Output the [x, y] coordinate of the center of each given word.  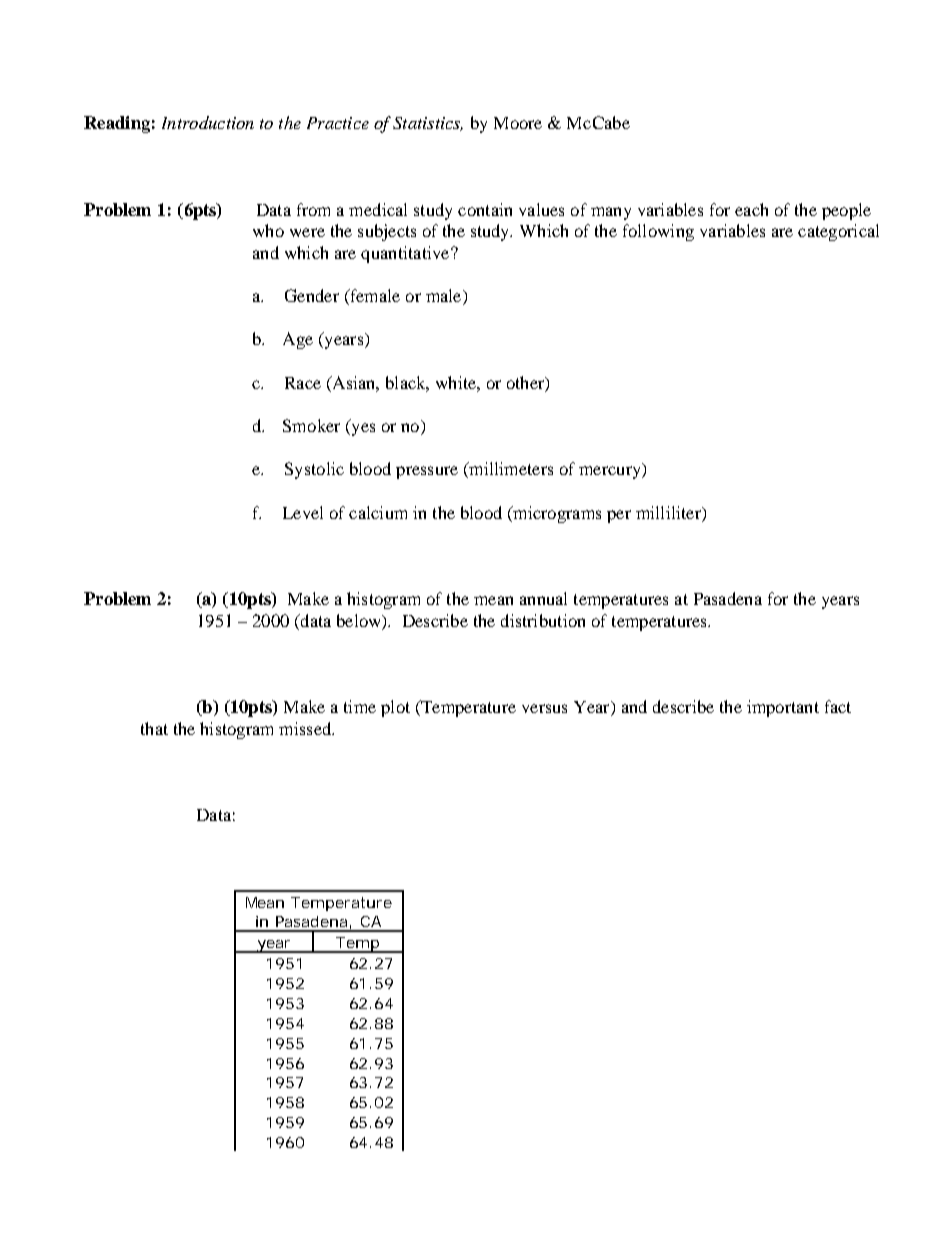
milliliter [669, 512]
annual [543, 598]
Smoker [311, 425]
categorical [838, 232]
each [751, 209]
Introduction [208, 122]
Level [303, 512]
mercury [611, 472]
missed [306, 728]
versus [544, 708]
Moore [518, 123]
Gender [312, 295]
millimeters [510, 470]
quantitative [406, 254]
